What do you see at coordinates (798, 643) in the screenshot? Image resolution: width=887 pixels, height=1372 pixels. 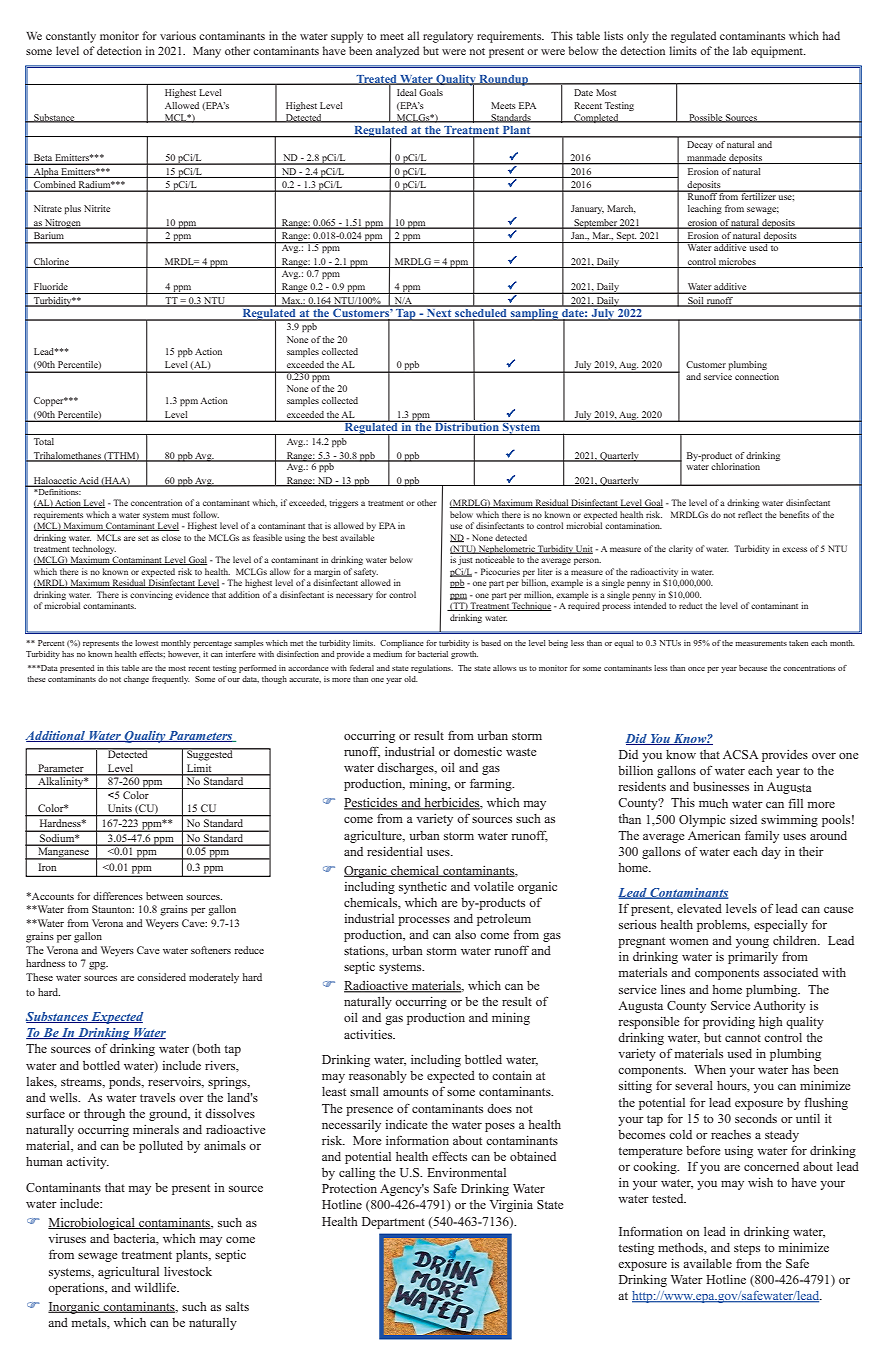 I see `taken` at bounding box center [798, 643].
